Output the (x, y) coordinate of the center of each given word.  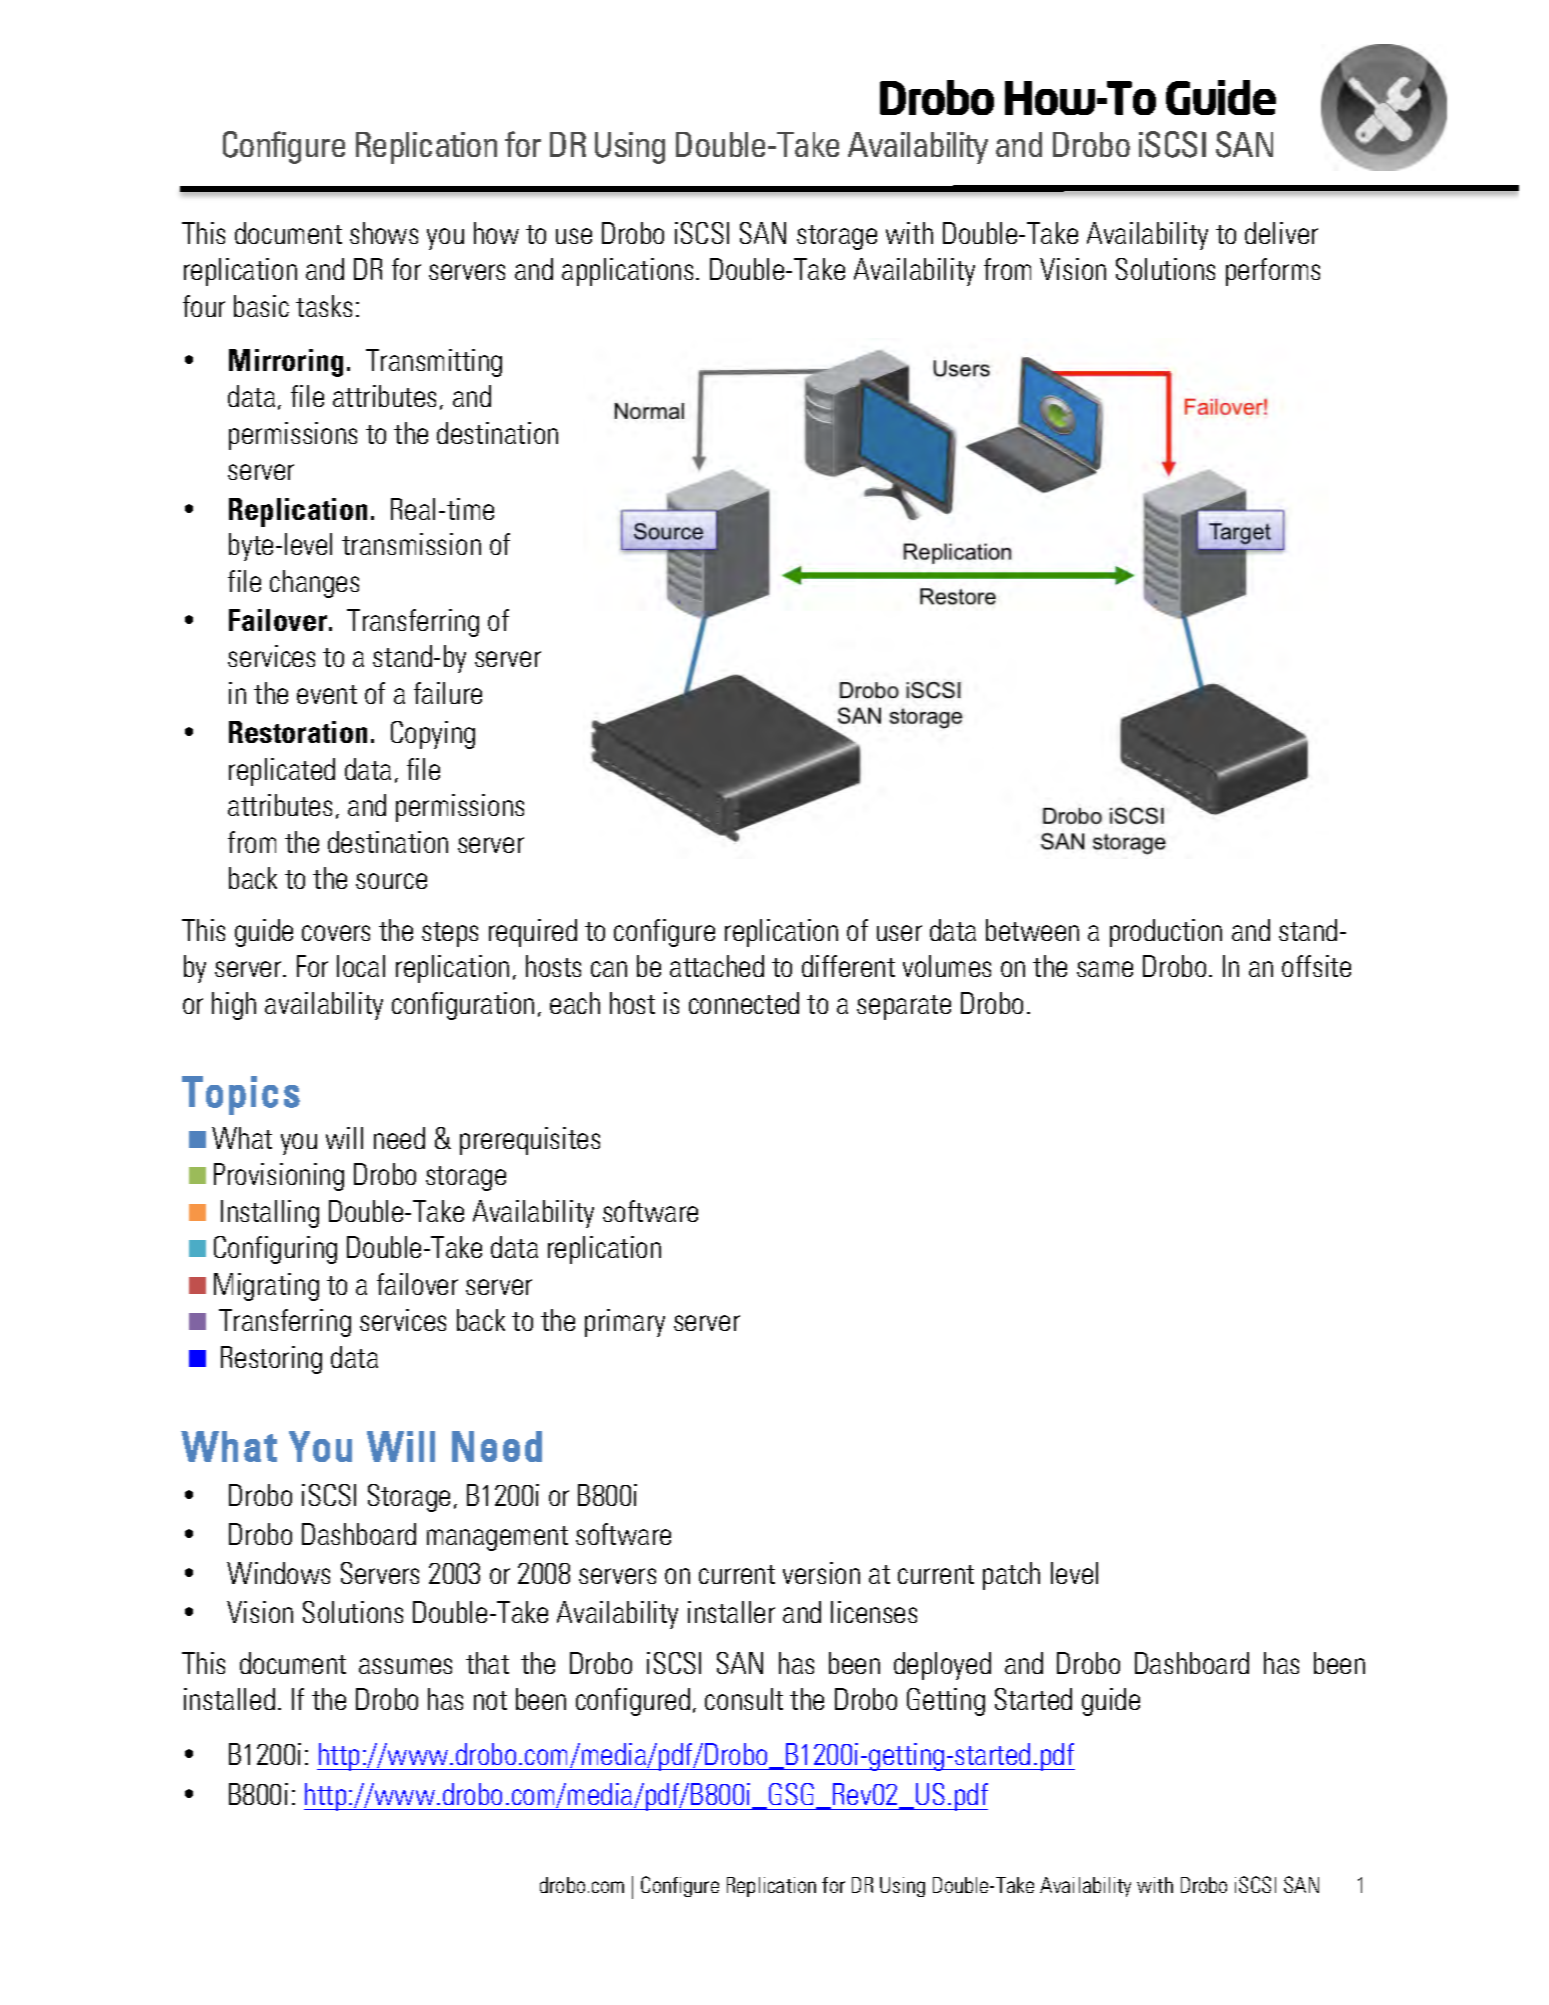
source (391, 881)
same (1105, 969)
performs (1273, 272)
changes (314, 584)
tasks (324, 306)
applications (627, 272)
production (1166, 933)
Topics (241, 1095)
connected (744, 1003)
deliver (1281, 233)
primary (625, 1323)
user (899, 933)
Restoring (271, 1360)
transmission (411, 544)
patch (1011, 1576)
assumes (405, 1666)
